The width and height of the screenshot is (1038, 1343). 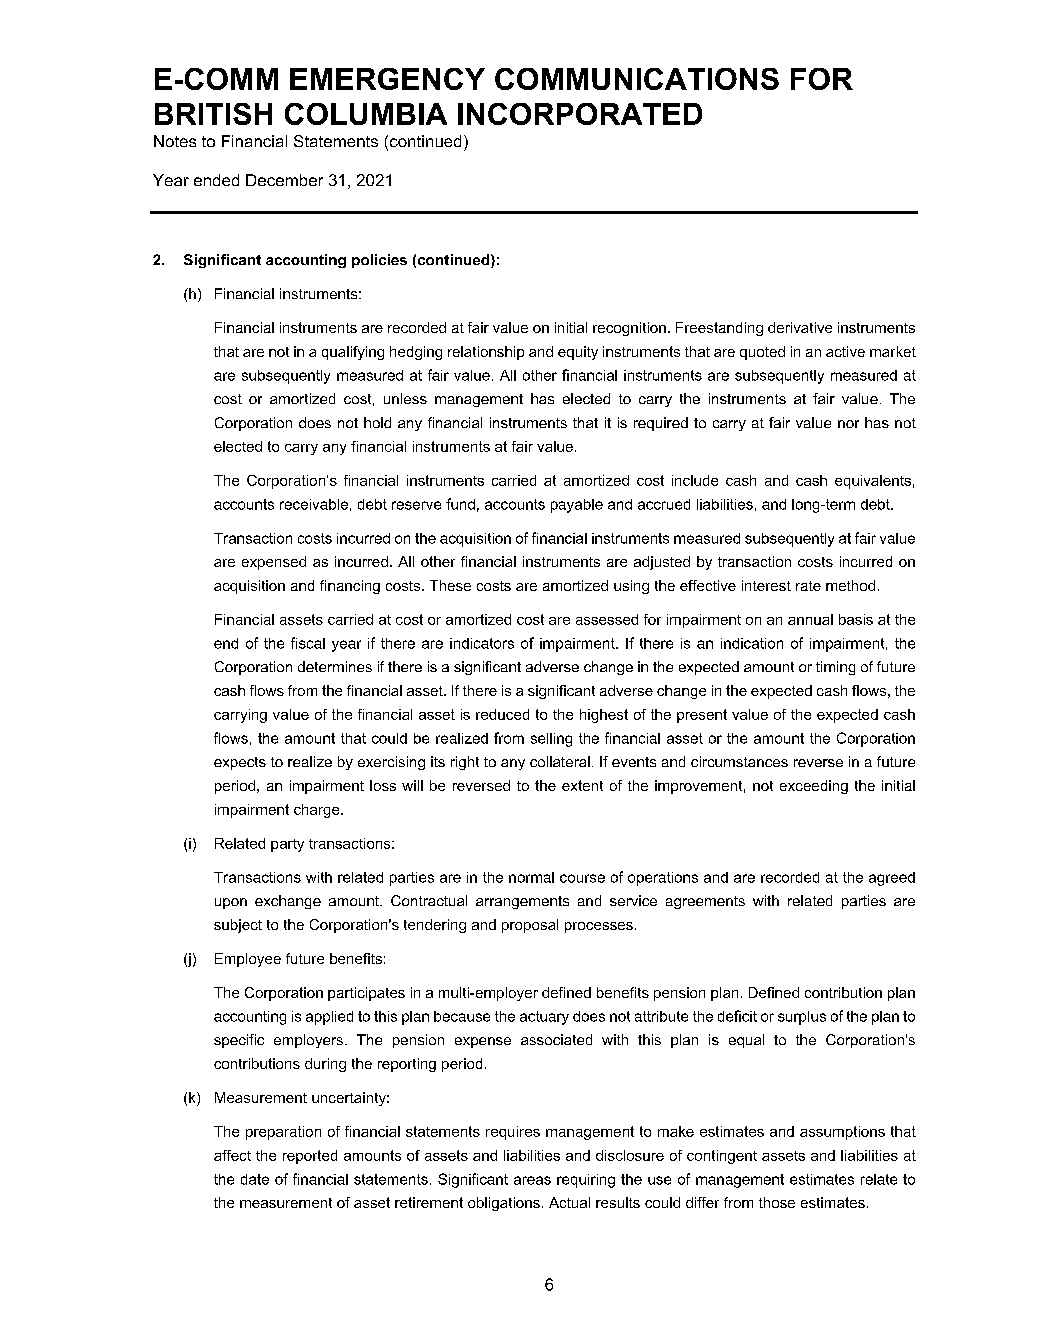 I want to click on EMERGENCY, so click(x=387, y=79).
